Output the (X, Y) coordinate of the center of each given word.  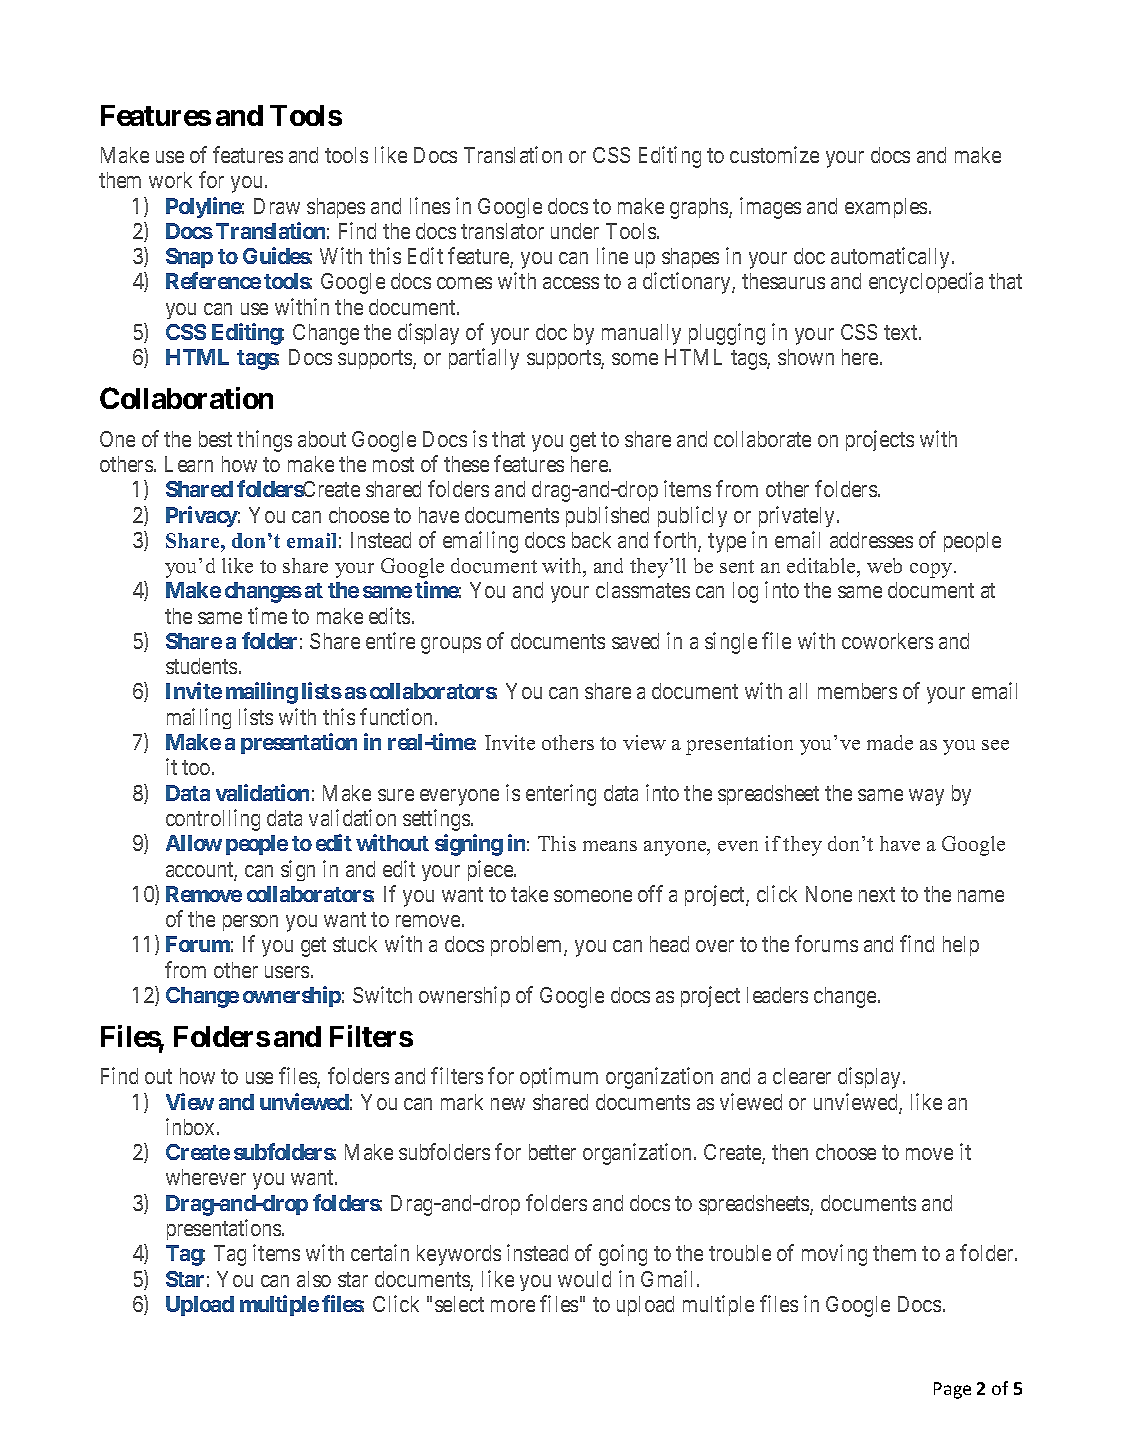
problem (528, 946)
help (961, 946)
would (584, 1279)
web (884, 565)
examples (886, 208)
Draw (277, 206)
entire (390, 640)
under (575, 231)
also (314, 1279)
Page (952, 1390)
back (591, 540)
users (287, 972)
